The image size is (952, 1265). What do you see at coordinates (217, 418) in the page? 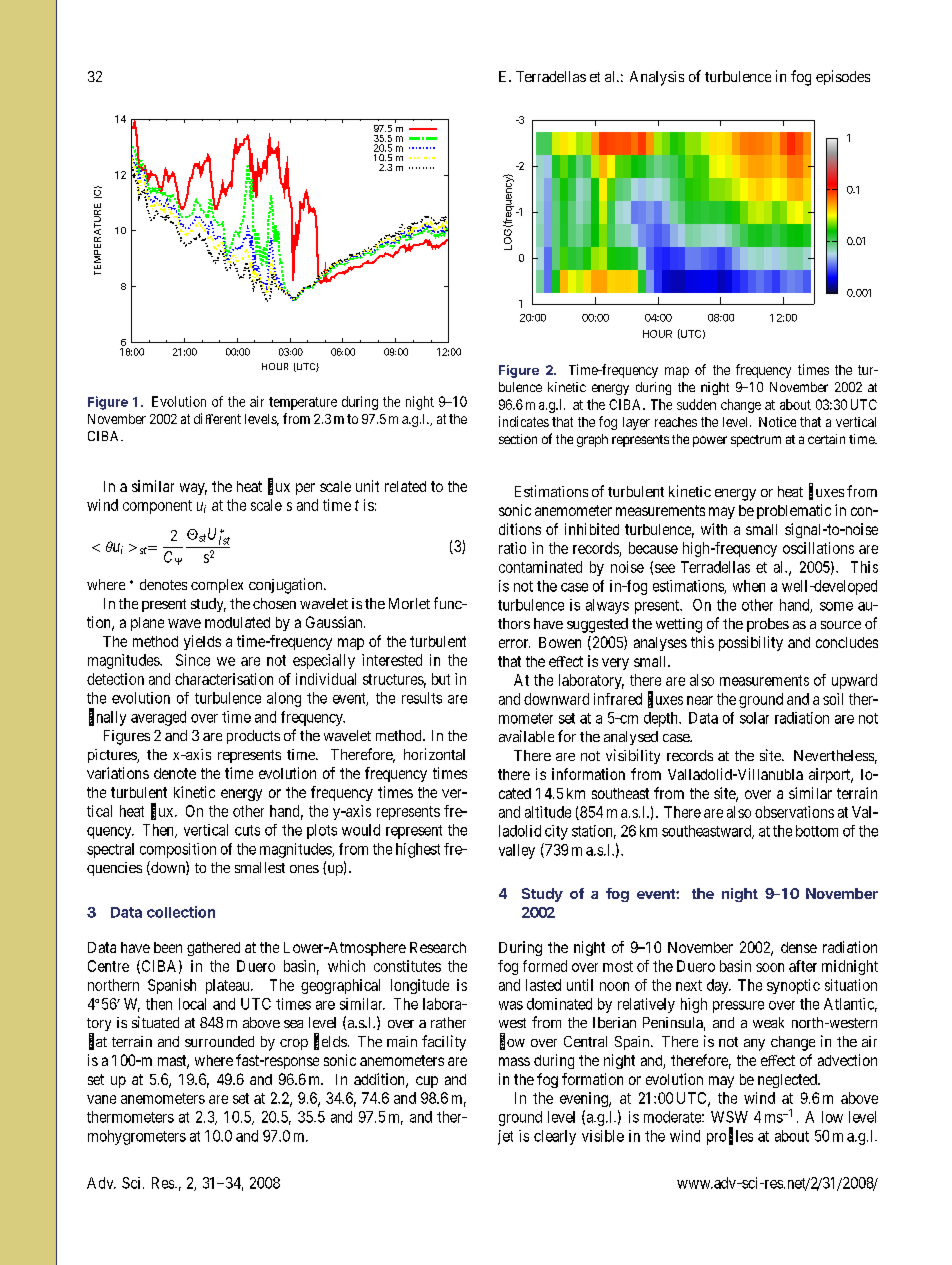
I see `different` at bounding box center [217, 418].
